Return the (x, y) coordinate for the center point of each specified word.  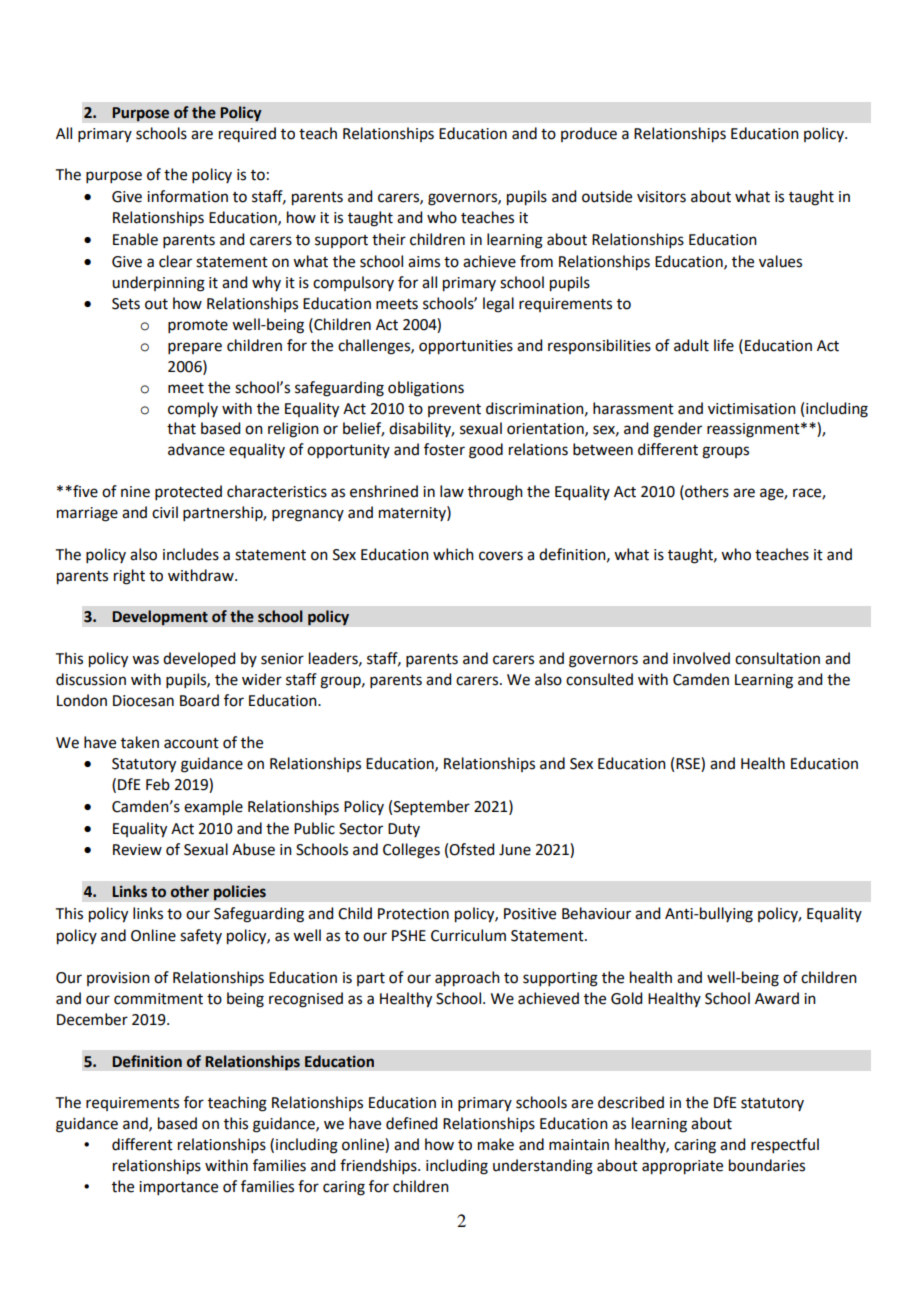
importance (178, 1188)
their (389, 239)
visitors (661, 197)
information (187, 196)
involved (701, 658)
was (145, 660)
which (453, 554)
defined (411, 1123)
